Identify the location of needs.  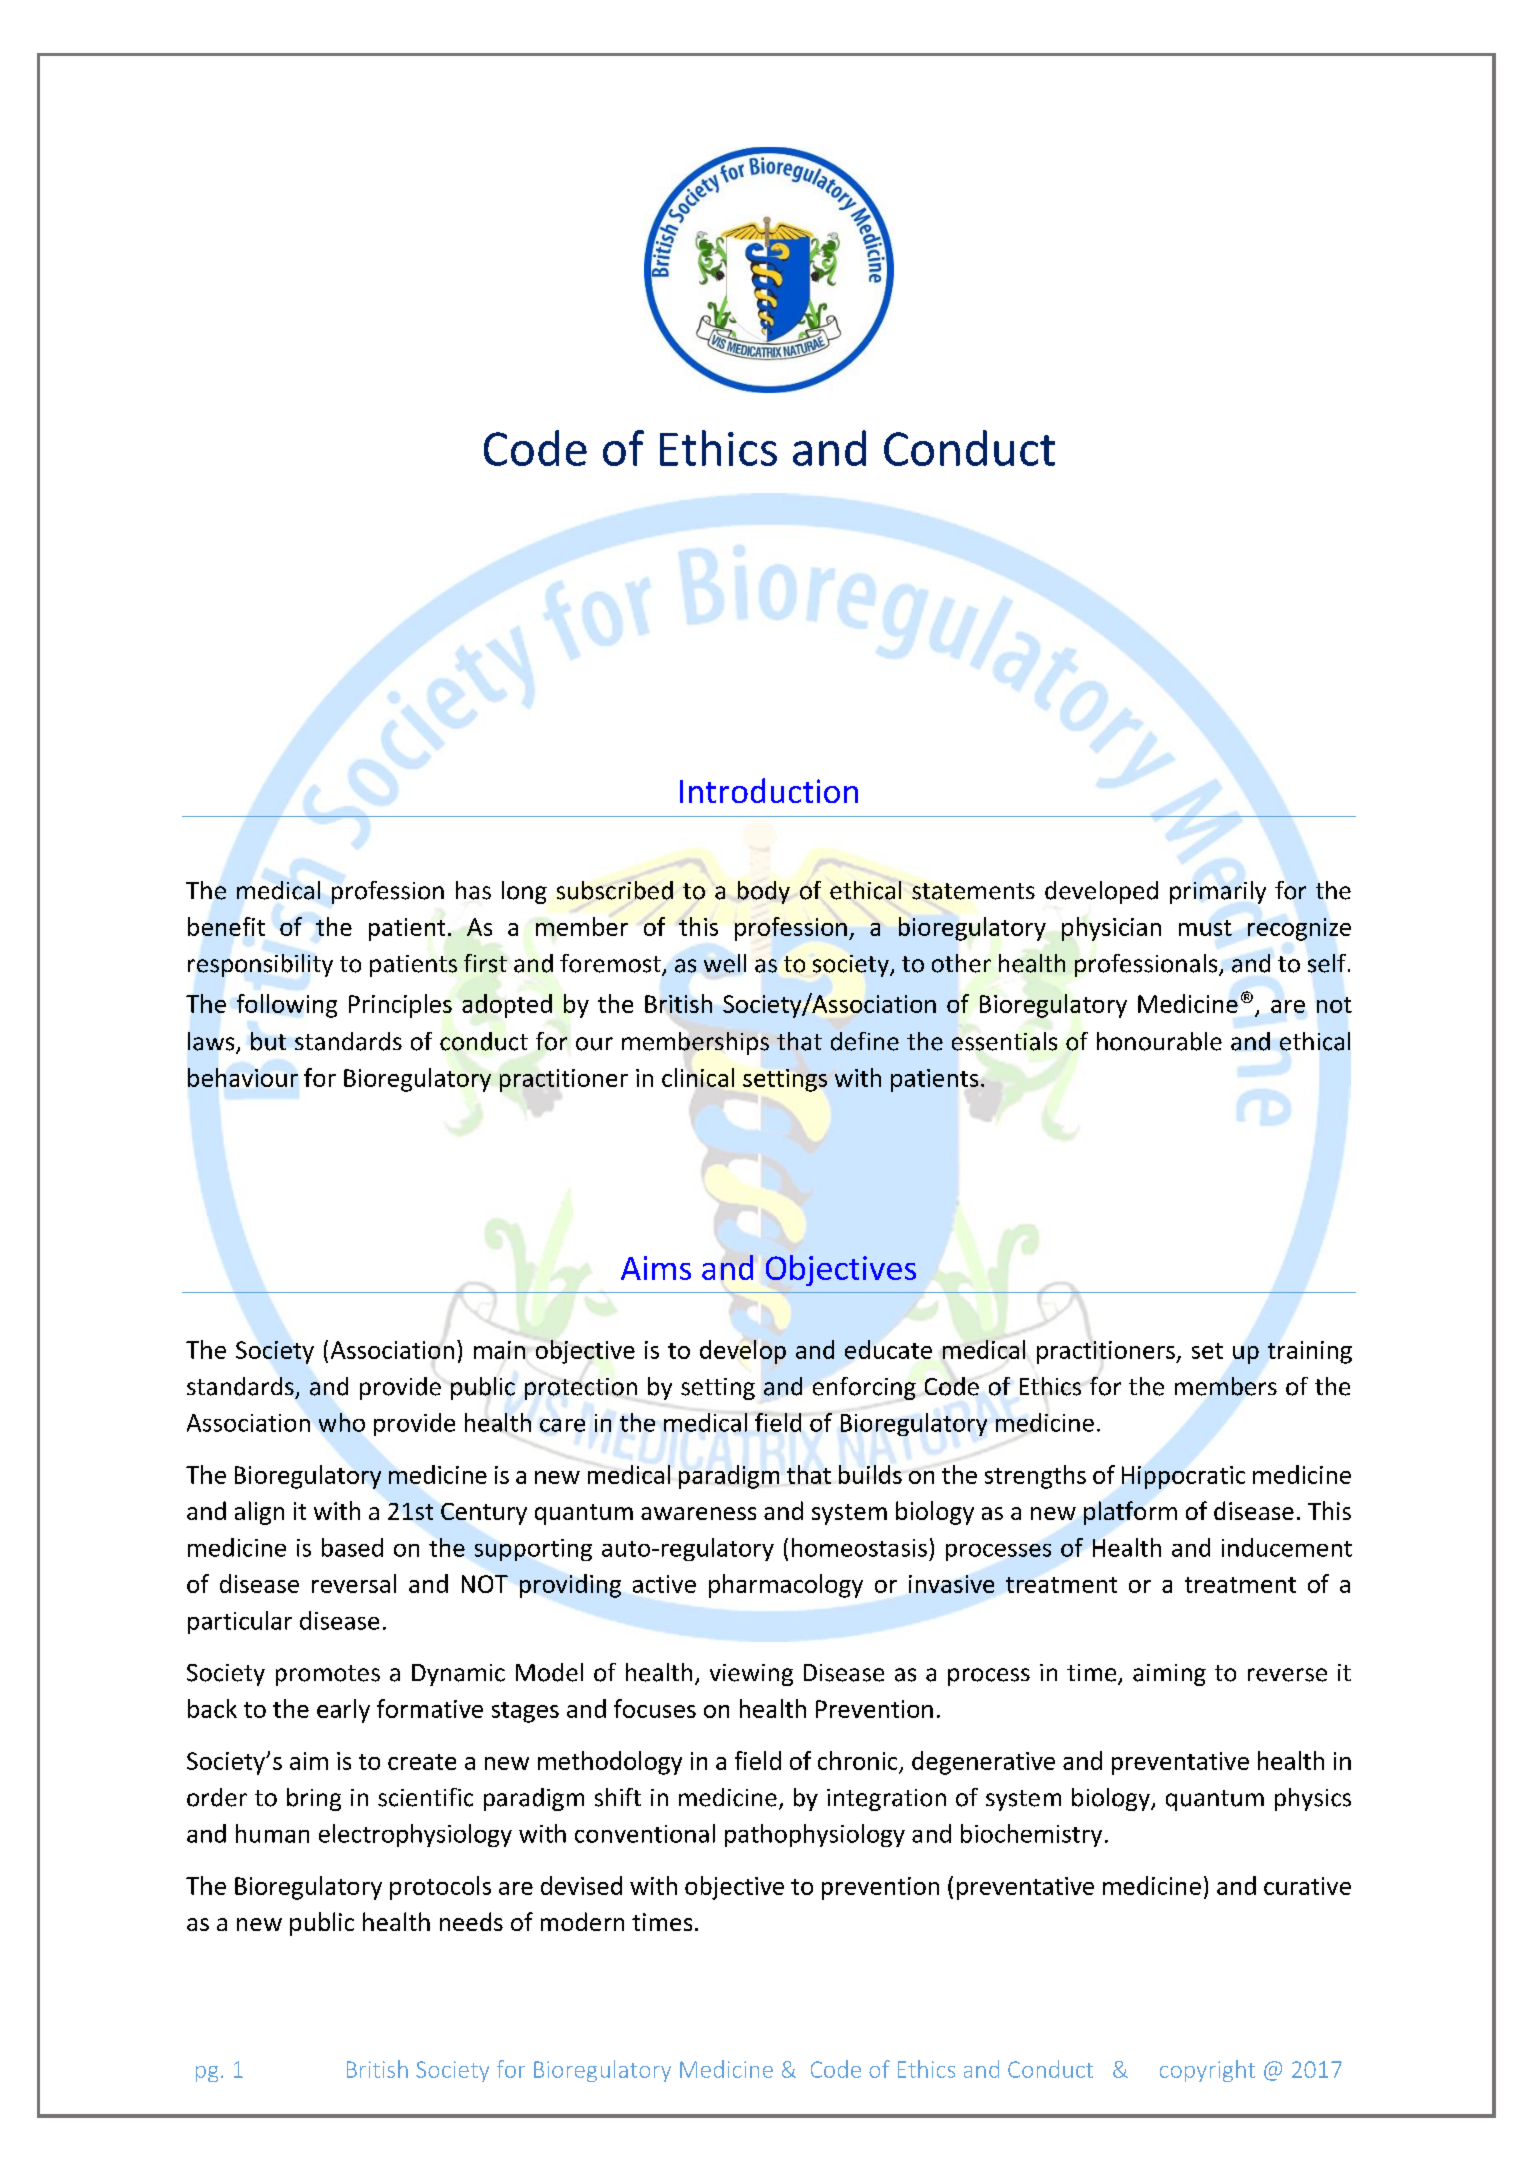
(471, 1921).
